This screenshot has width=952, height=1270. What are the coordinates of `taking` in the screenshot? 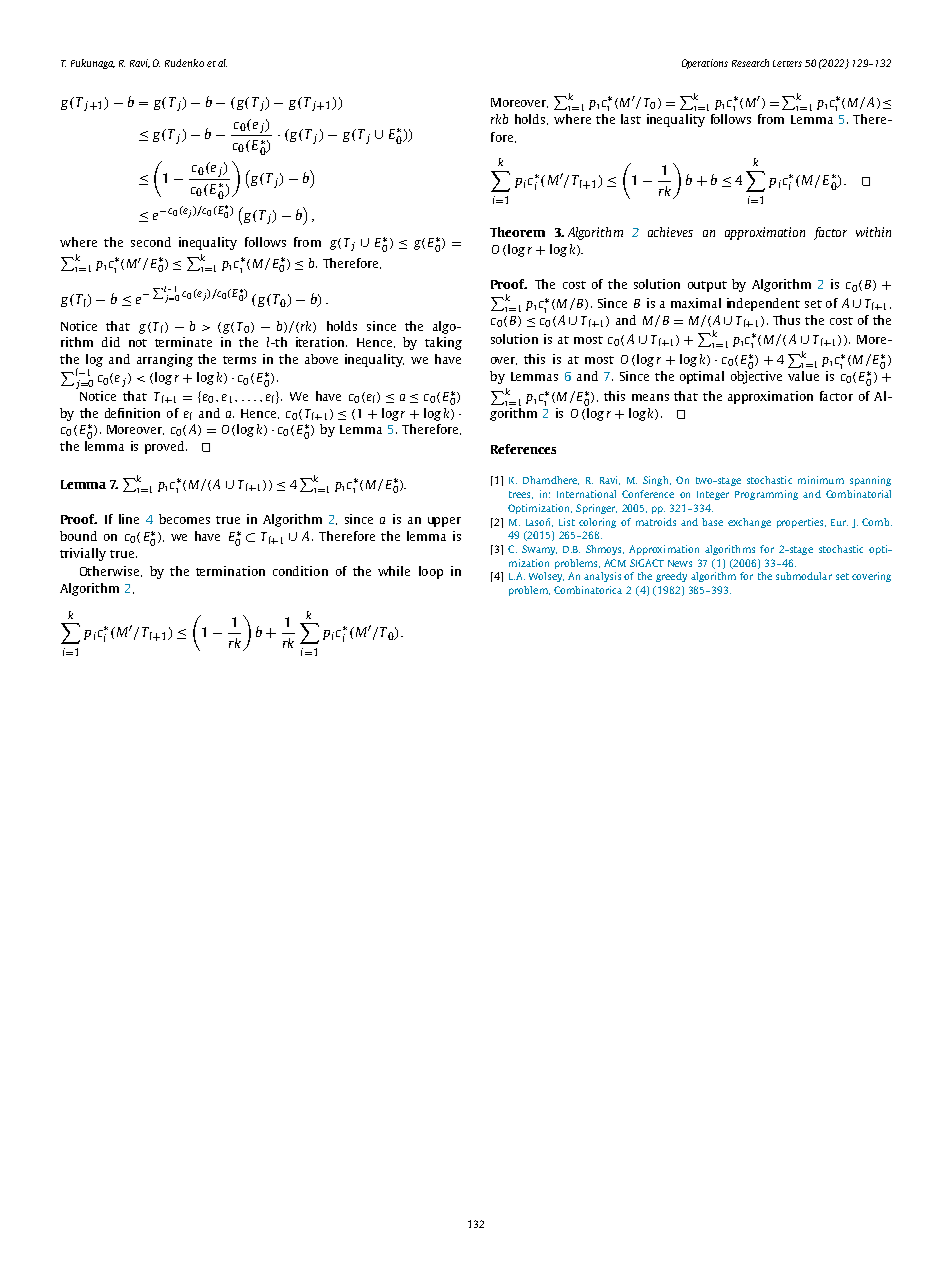 It's located at (443, 343).
